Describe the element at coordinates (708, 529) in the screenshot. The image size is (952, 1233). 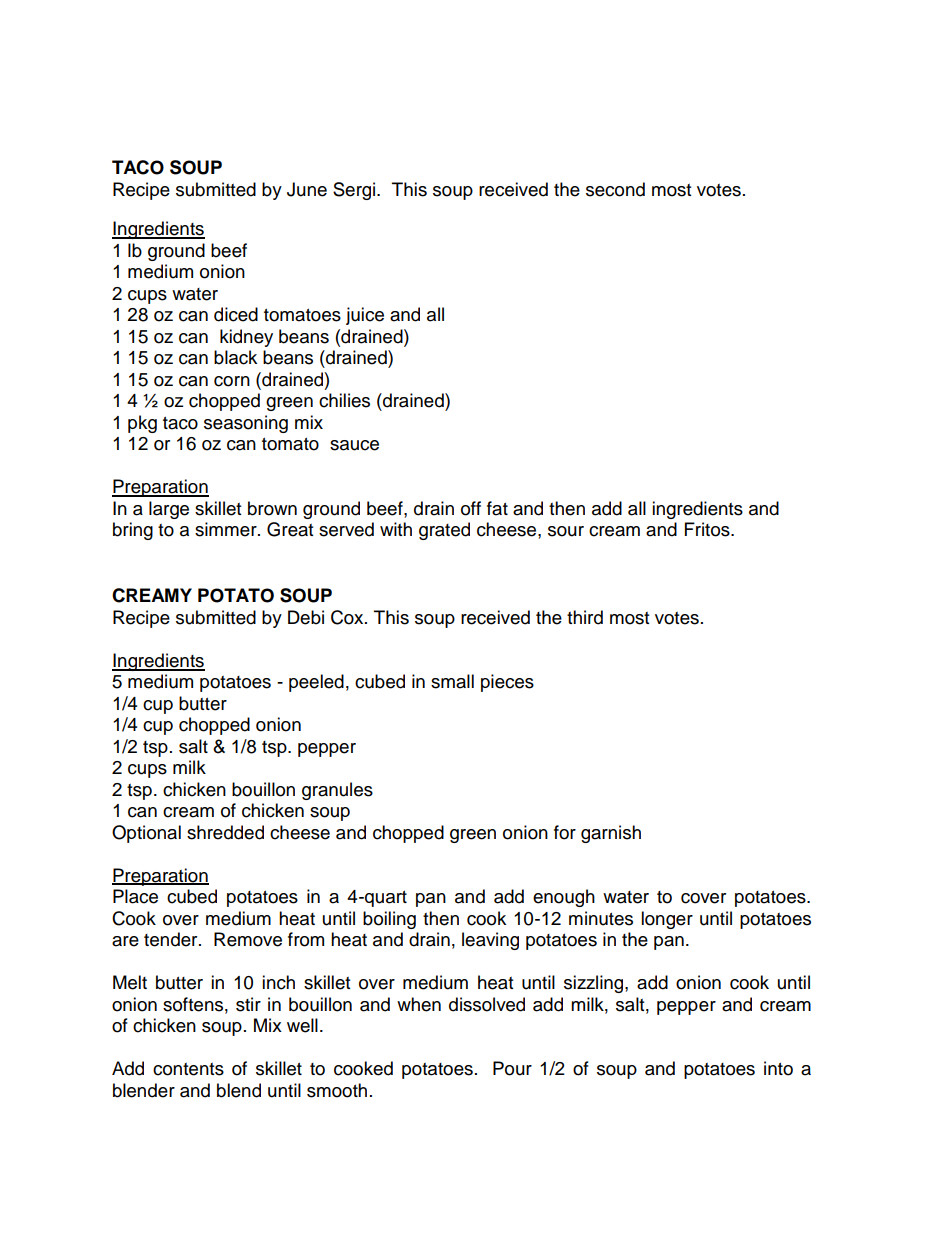
I see `Fritos` at that location.
